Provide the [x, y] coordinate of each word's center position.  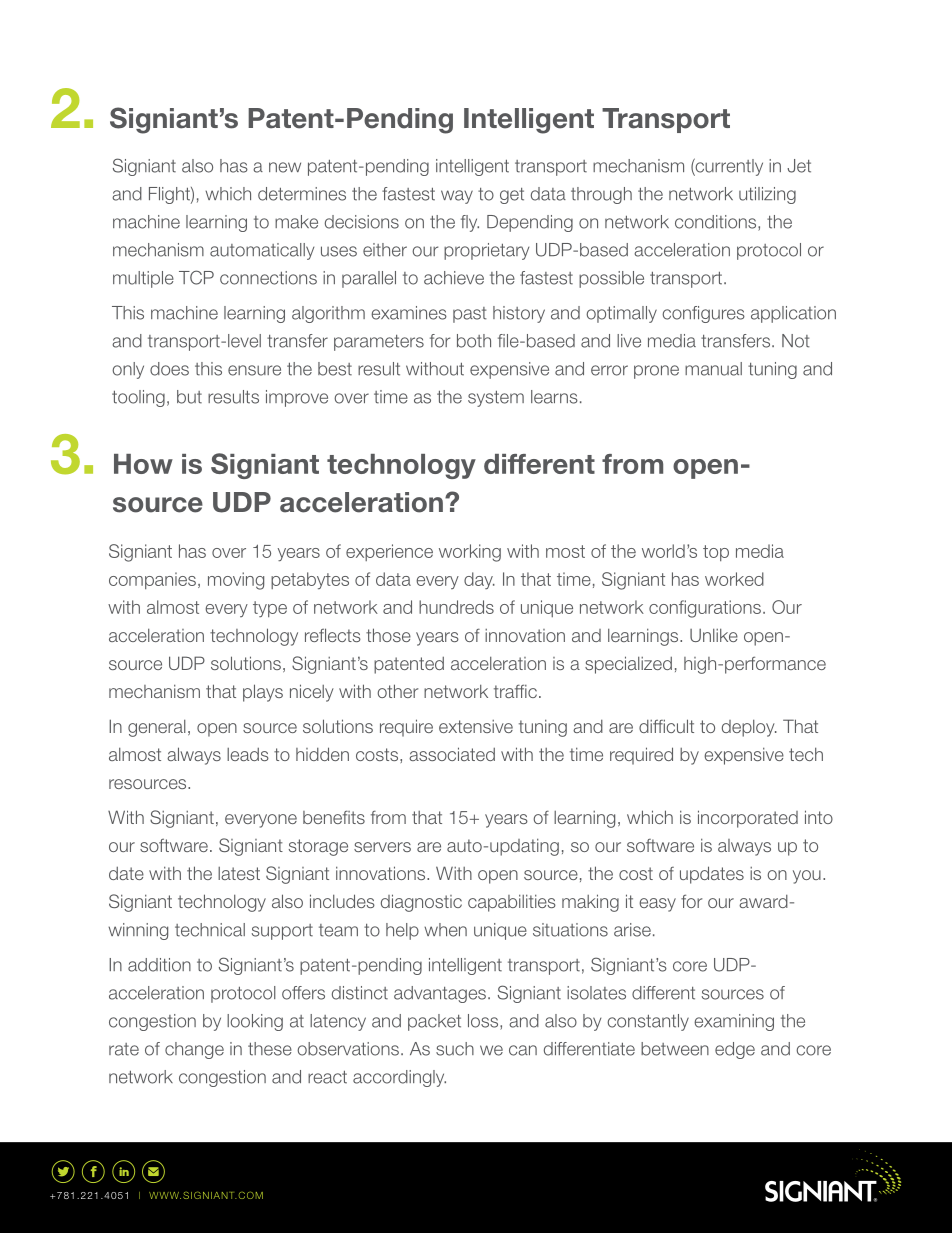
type [270, 609]
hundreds [456, 607]
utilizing [767, 195]
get [512, 196]
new [285, 167]
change [194, 1050]
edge [735, 1050]
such [455, 1049]
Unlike [714, 635]
